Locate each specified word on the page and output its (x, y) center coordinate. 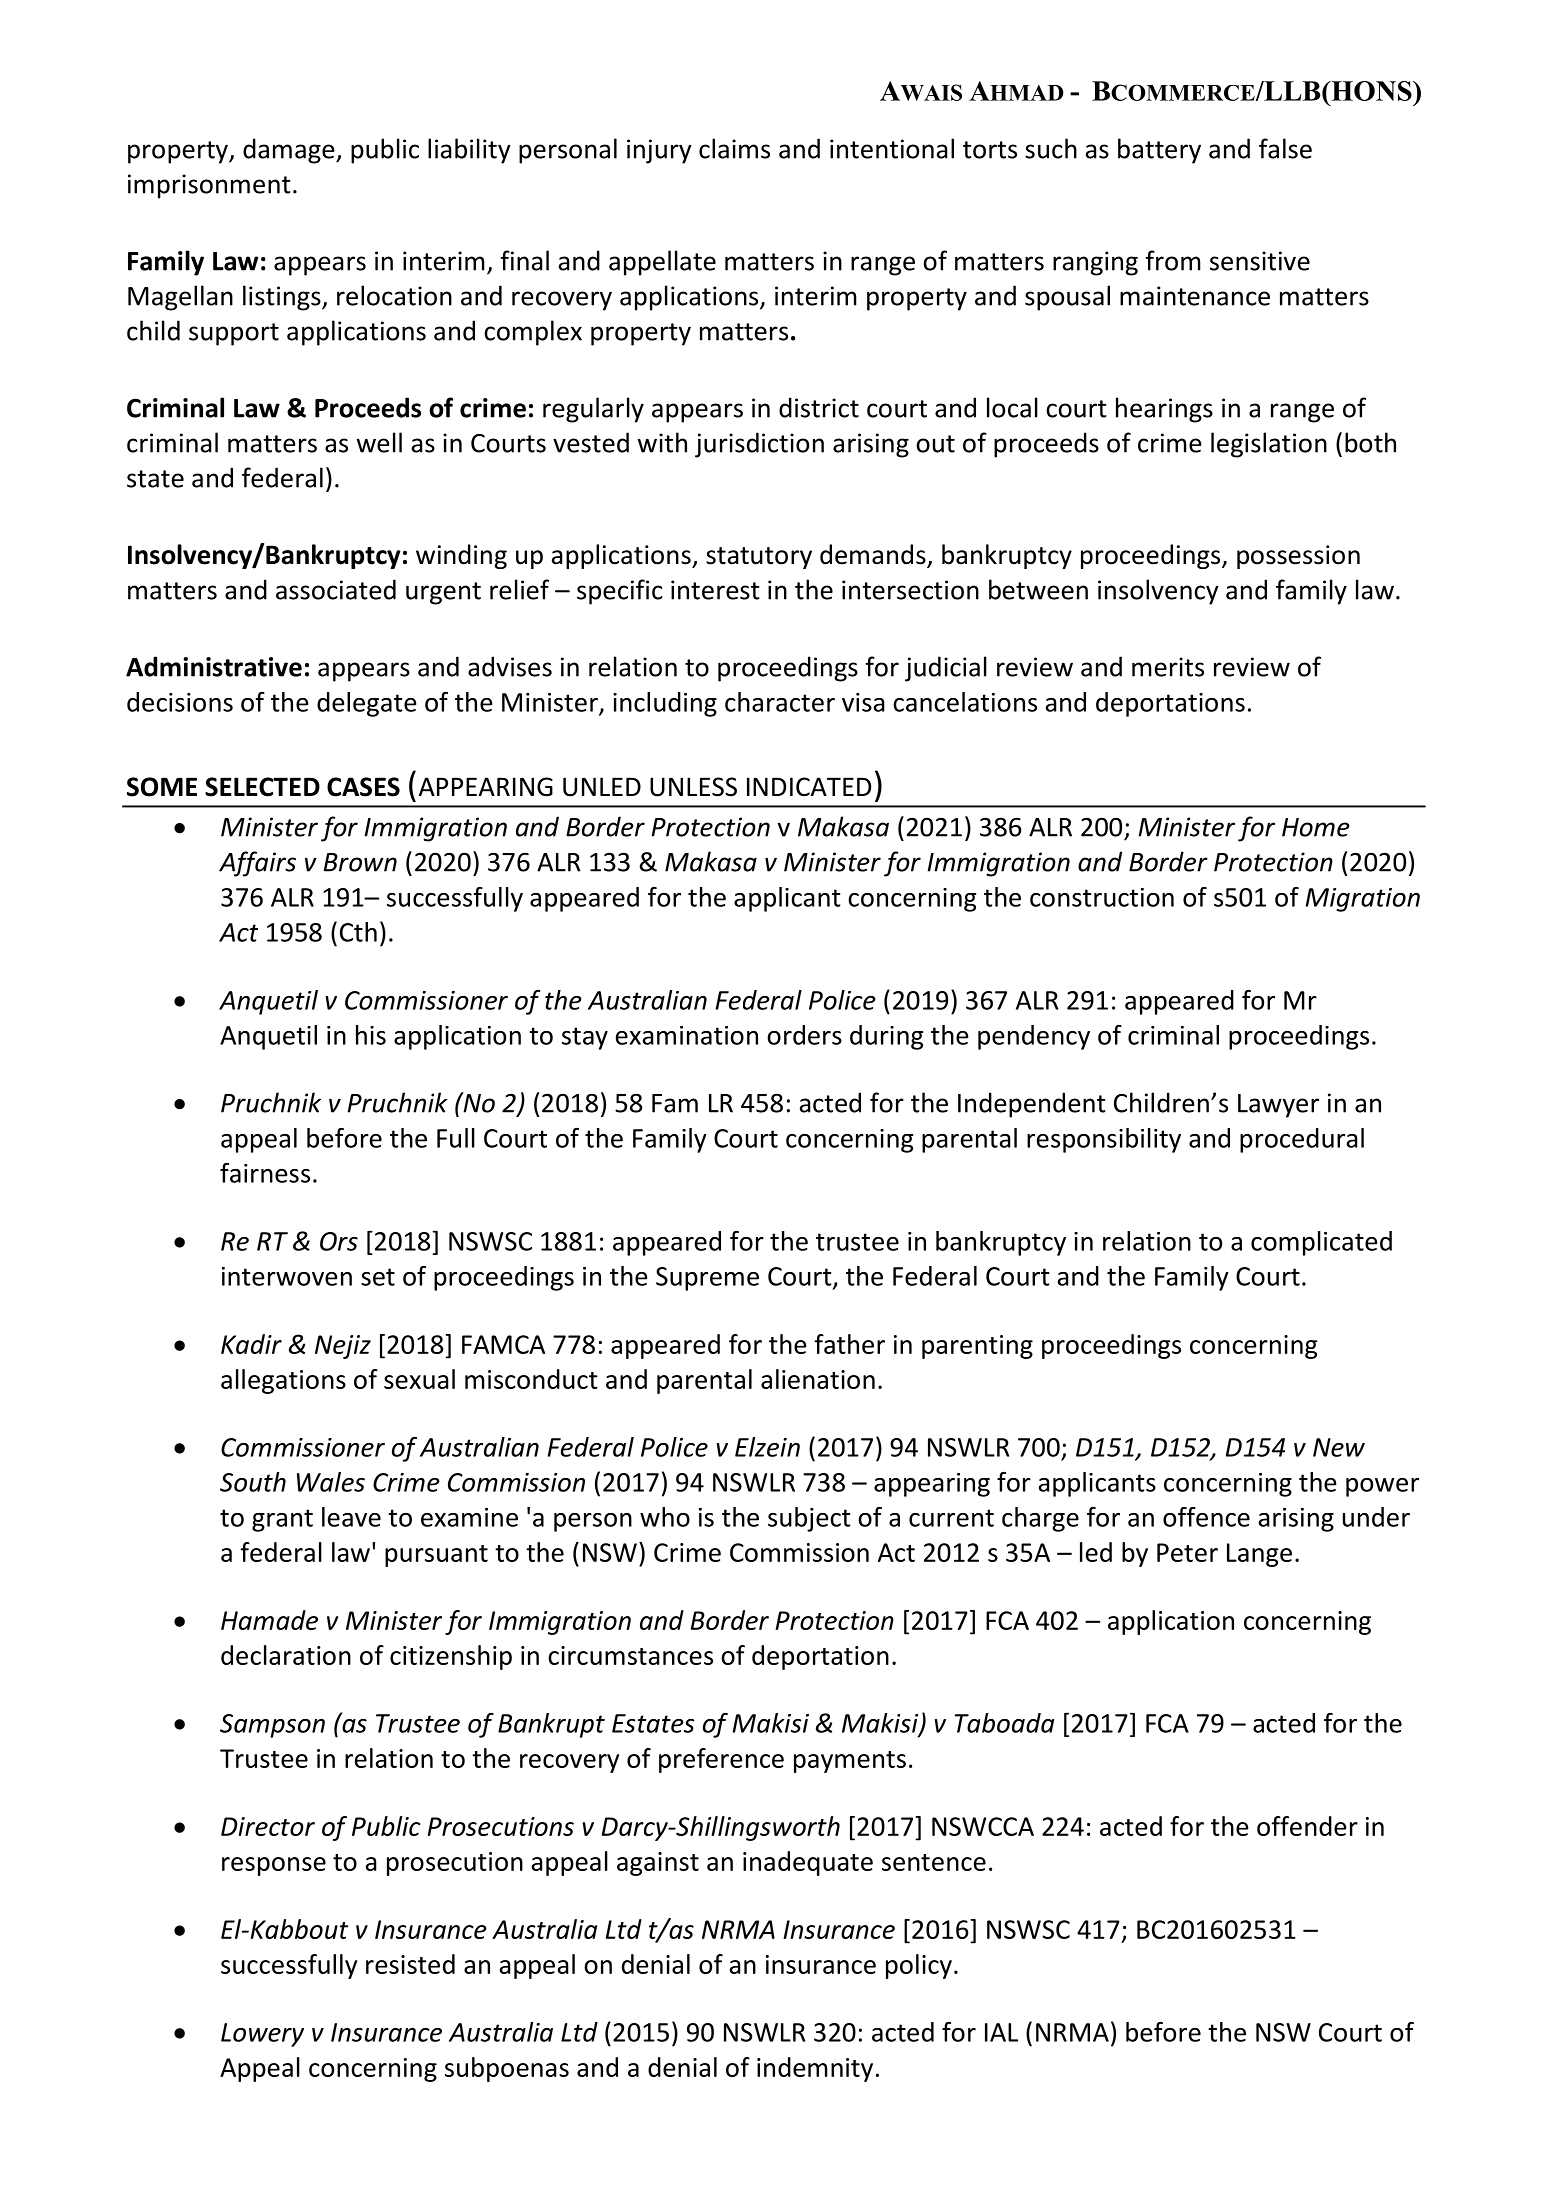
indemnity (815, 2069)
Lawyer (1278, 1106)
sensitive (1260, 261)
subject (809, 1519)
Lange (1259, 1555)
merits (1168, 667)
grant (282, 1520)
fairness (265, 1173)
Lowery (262, 2035)
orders (804, 1035)
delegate (367, 704)
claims (734, 148)
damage (290, 151)
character (780, 702)
